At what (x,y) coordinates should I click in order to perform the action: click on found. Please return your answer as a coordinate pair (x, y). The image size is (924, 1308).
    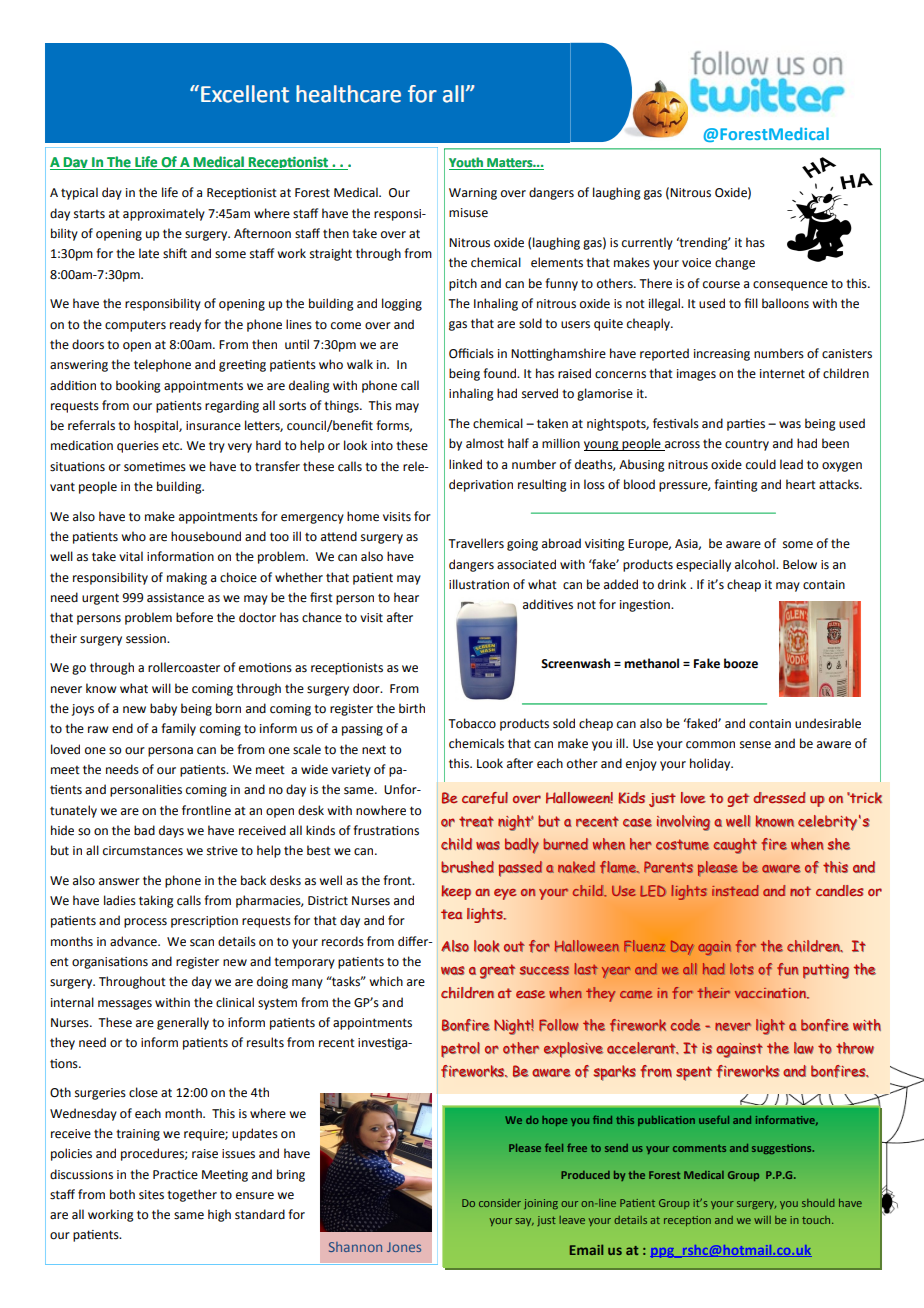
    Looking at the image, I should click on (500, 373).
